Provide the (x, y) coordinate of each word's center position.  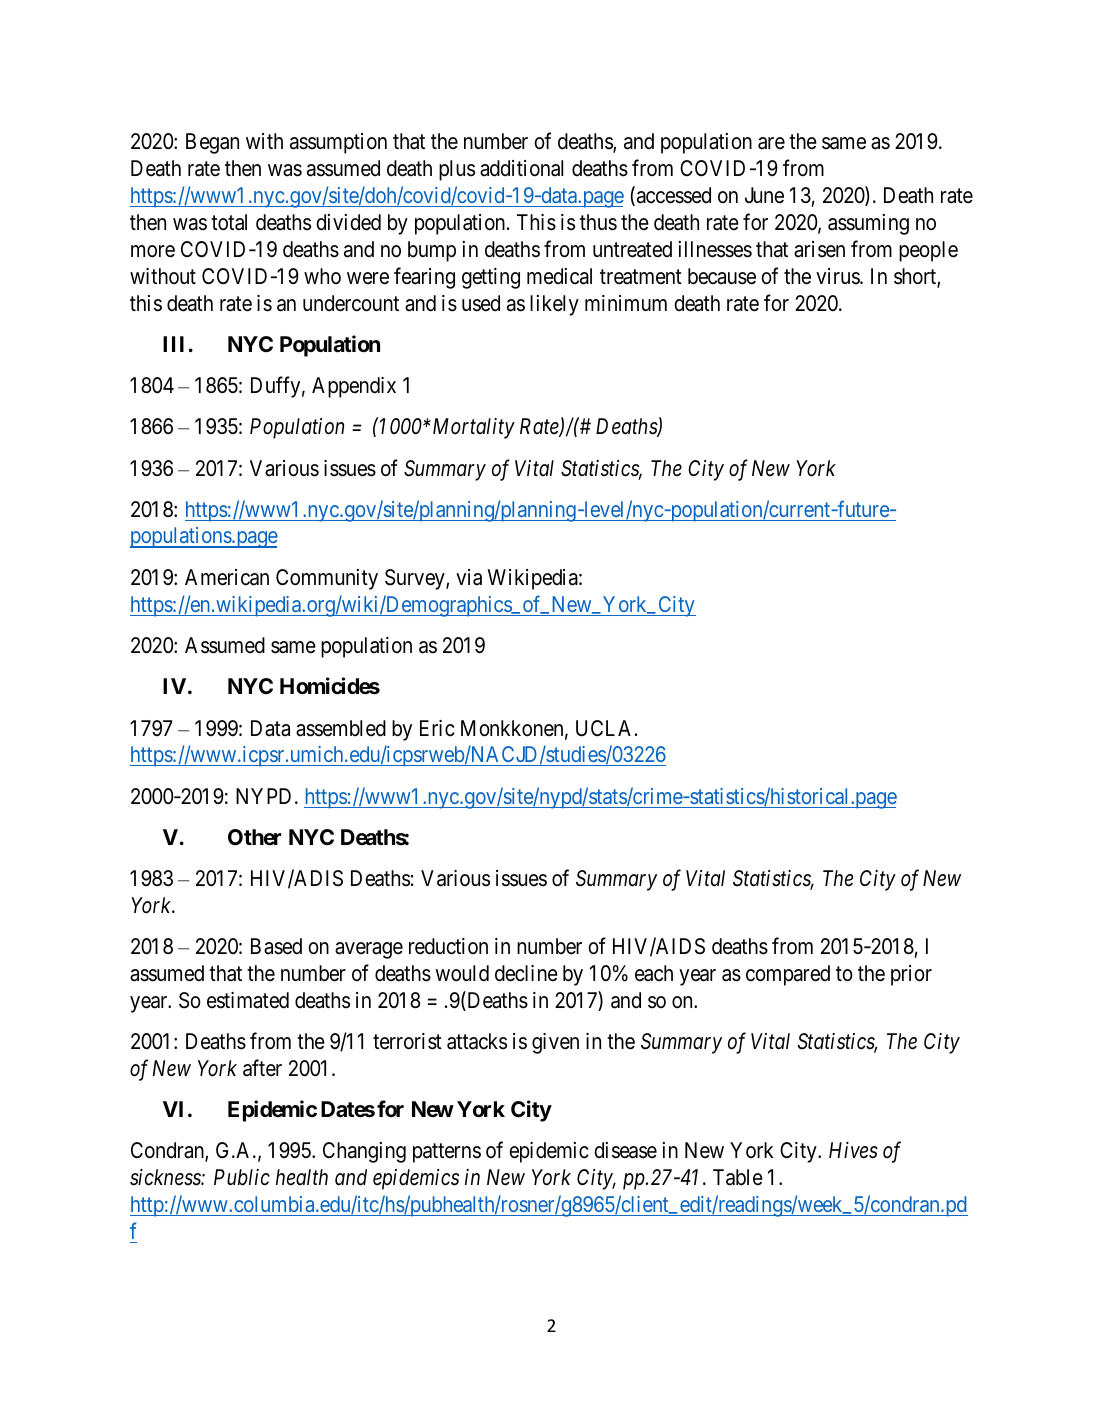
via (469, 577)
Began (212, 143)
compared (788, 975)
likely (554, 305)
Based (276, 946)
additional (521, 168)
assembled (341, 728)
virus (838, 276)
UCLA (606, 728)
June (764, 195)
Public (242, 1177)
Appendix (354, 387)
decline (526, 973)
